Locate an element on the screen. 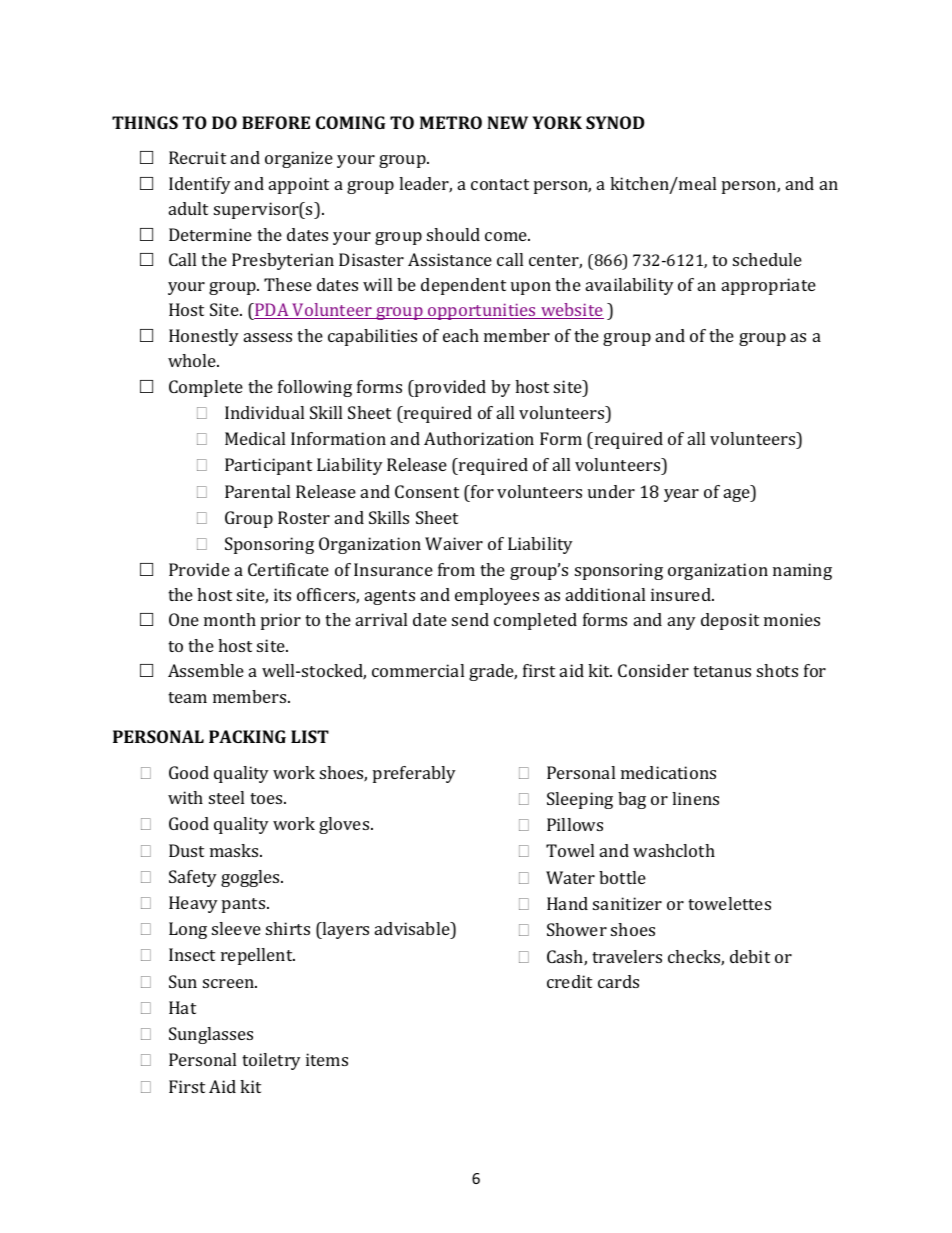 Image resolution: width=952 pixels, height=1233 pixels. Sunglasses is located at coordinates (211, 1035).
